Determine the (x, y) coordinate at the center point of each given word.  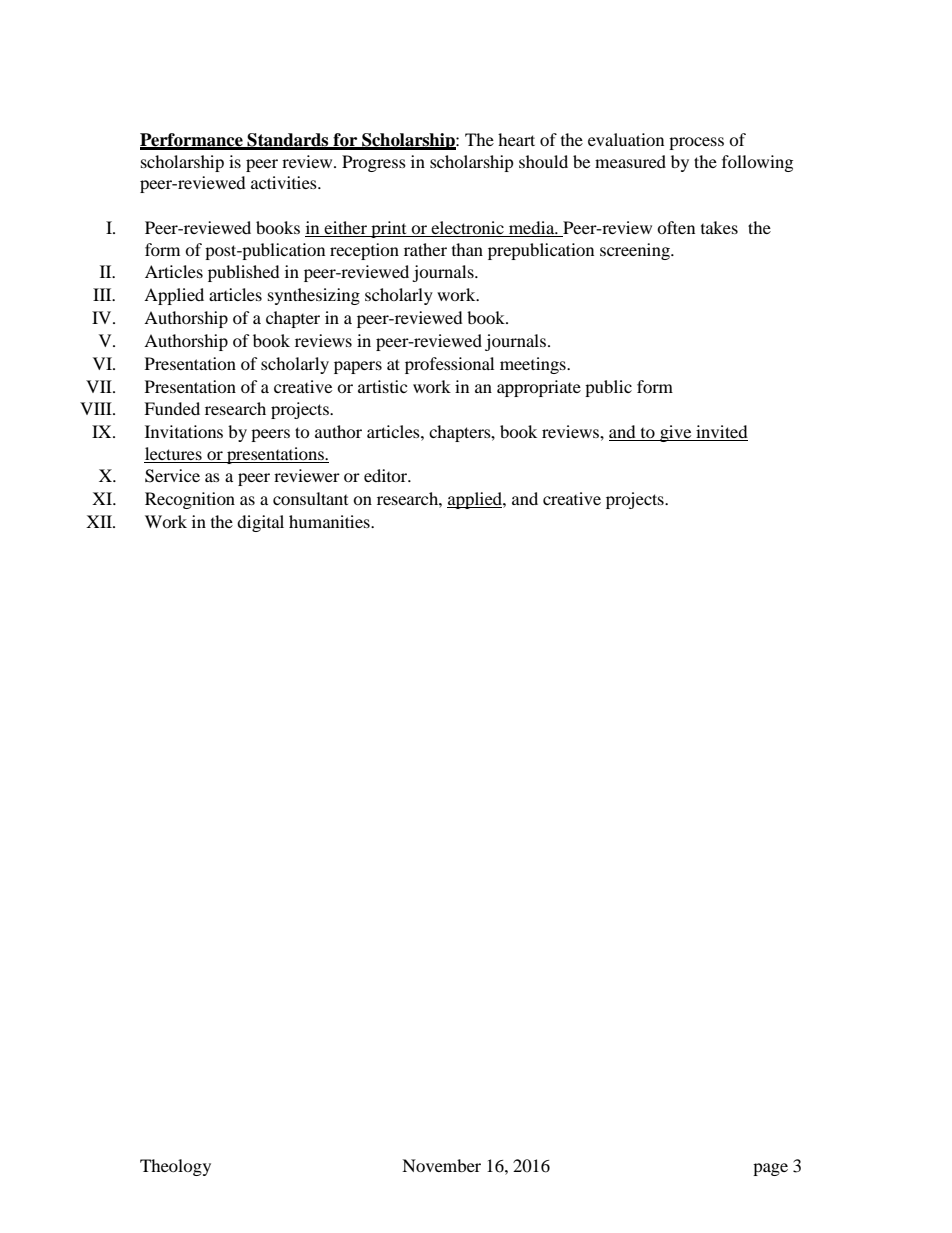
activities (285, 182)
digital (260, 523)
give (676, 433)
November (441, 1165)
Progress (374, 163)
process (696, 143)
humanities (330, 521)
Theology (175, 1167)
